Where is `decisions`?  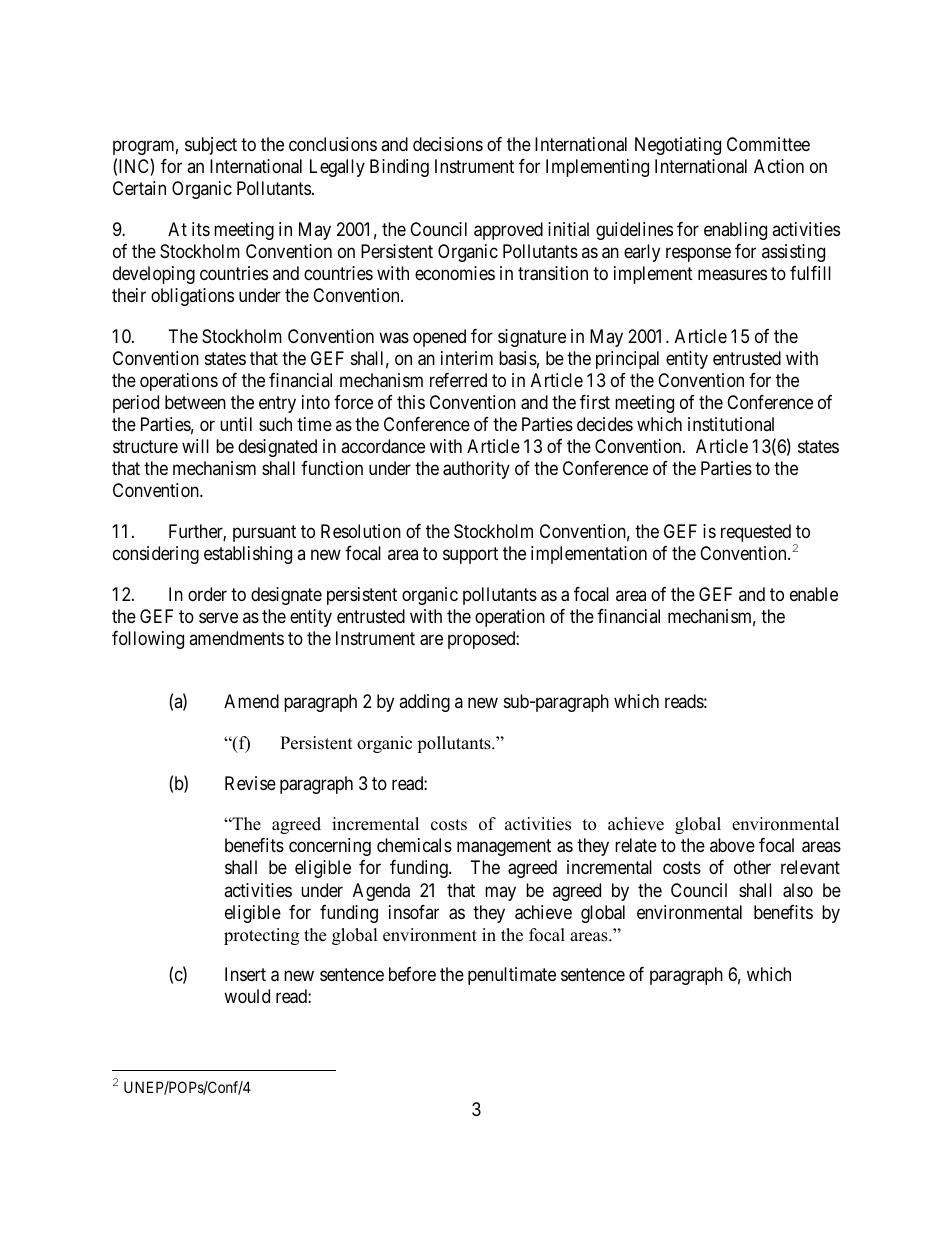 decisions is located at coordinates (448, 144).
